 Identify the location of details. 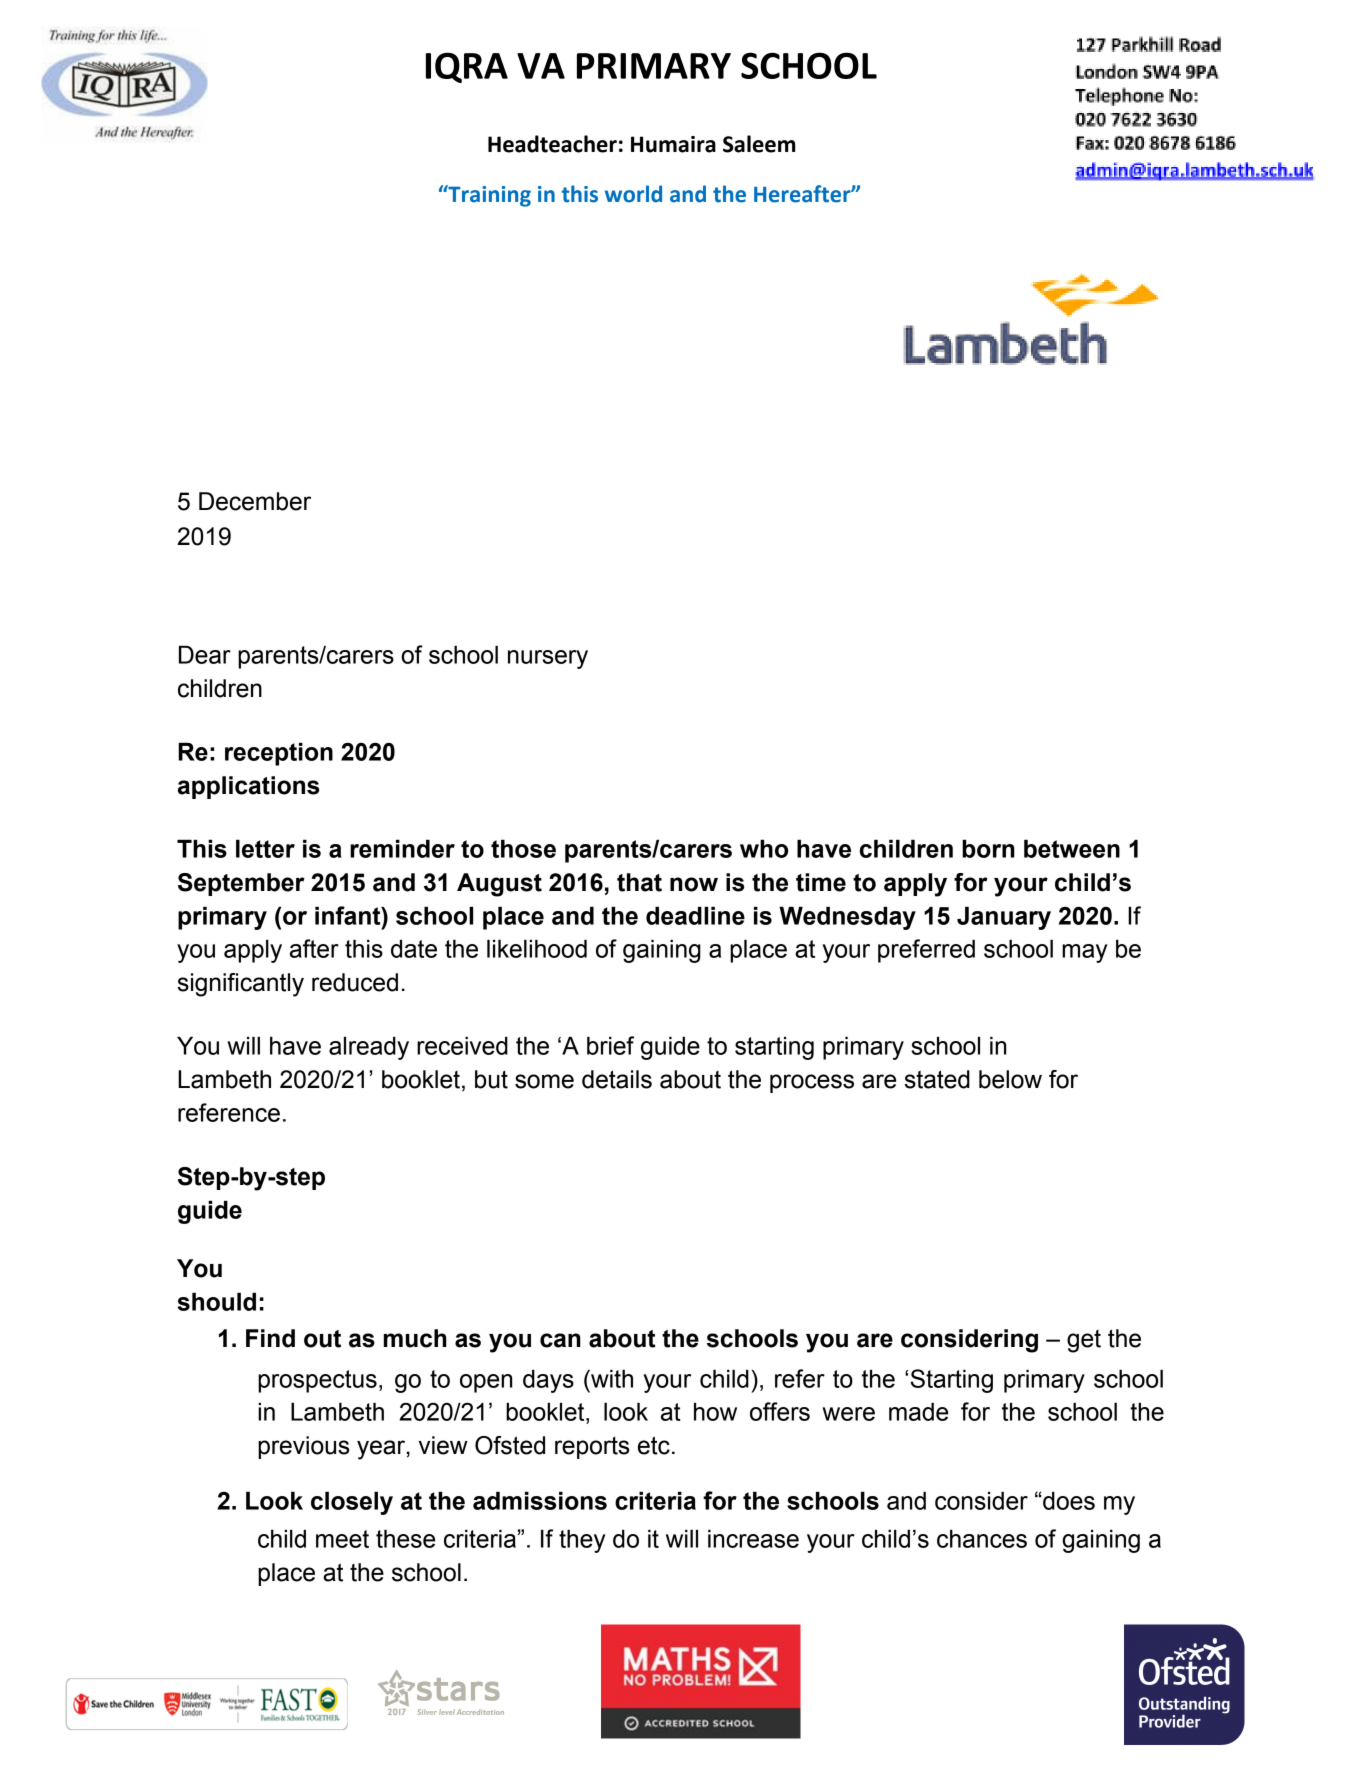
(617, 1079).
